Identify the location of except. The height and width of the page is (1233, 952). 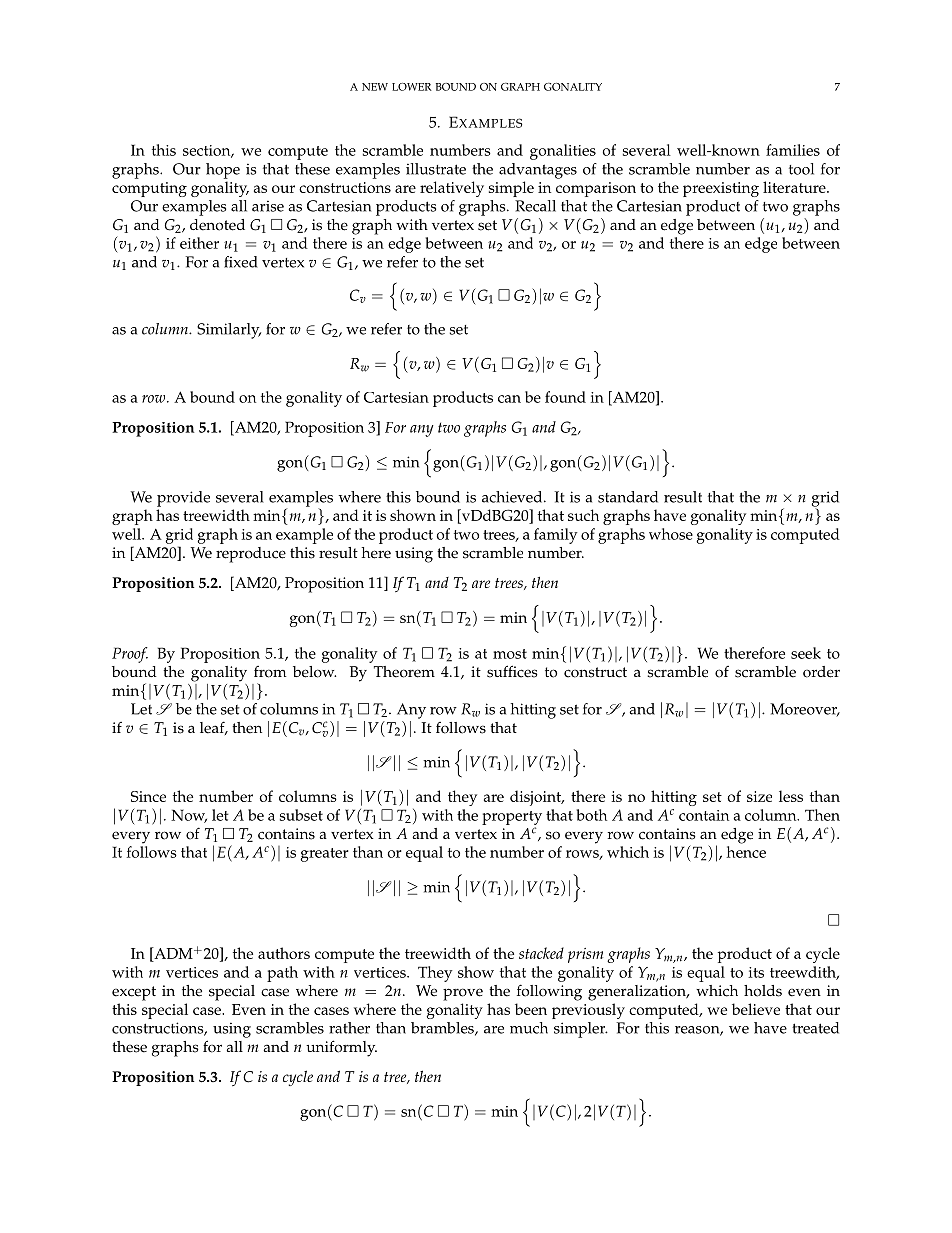
(134, 993).
